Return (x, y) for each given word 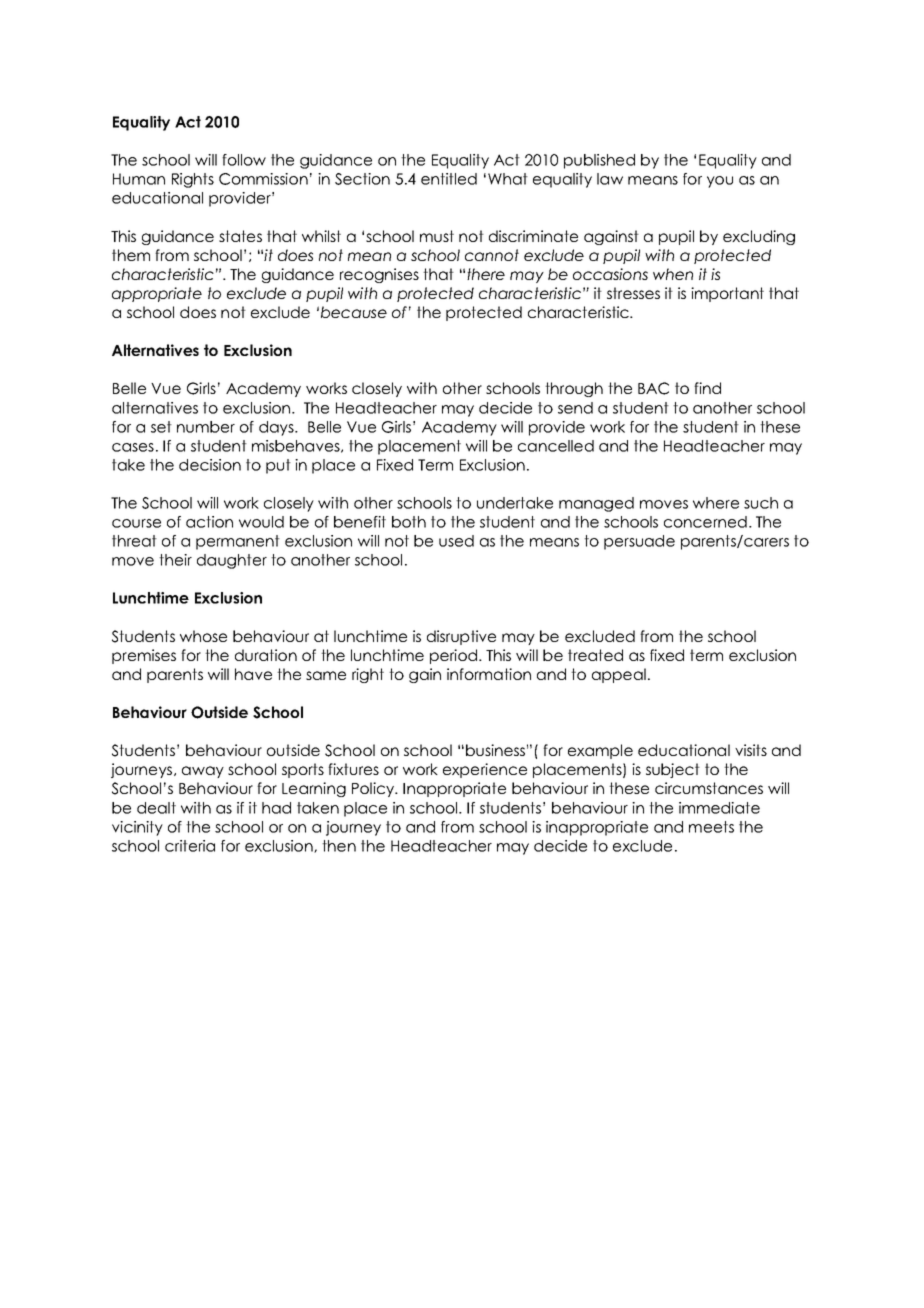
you (720, 182)
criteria (190, 846)
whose (203, 636)
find (707, 388)
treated (595, 655)
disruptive (461, 637)
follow (244, 160)
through (574, 389)
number (206, 427)
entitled (449, 179)
